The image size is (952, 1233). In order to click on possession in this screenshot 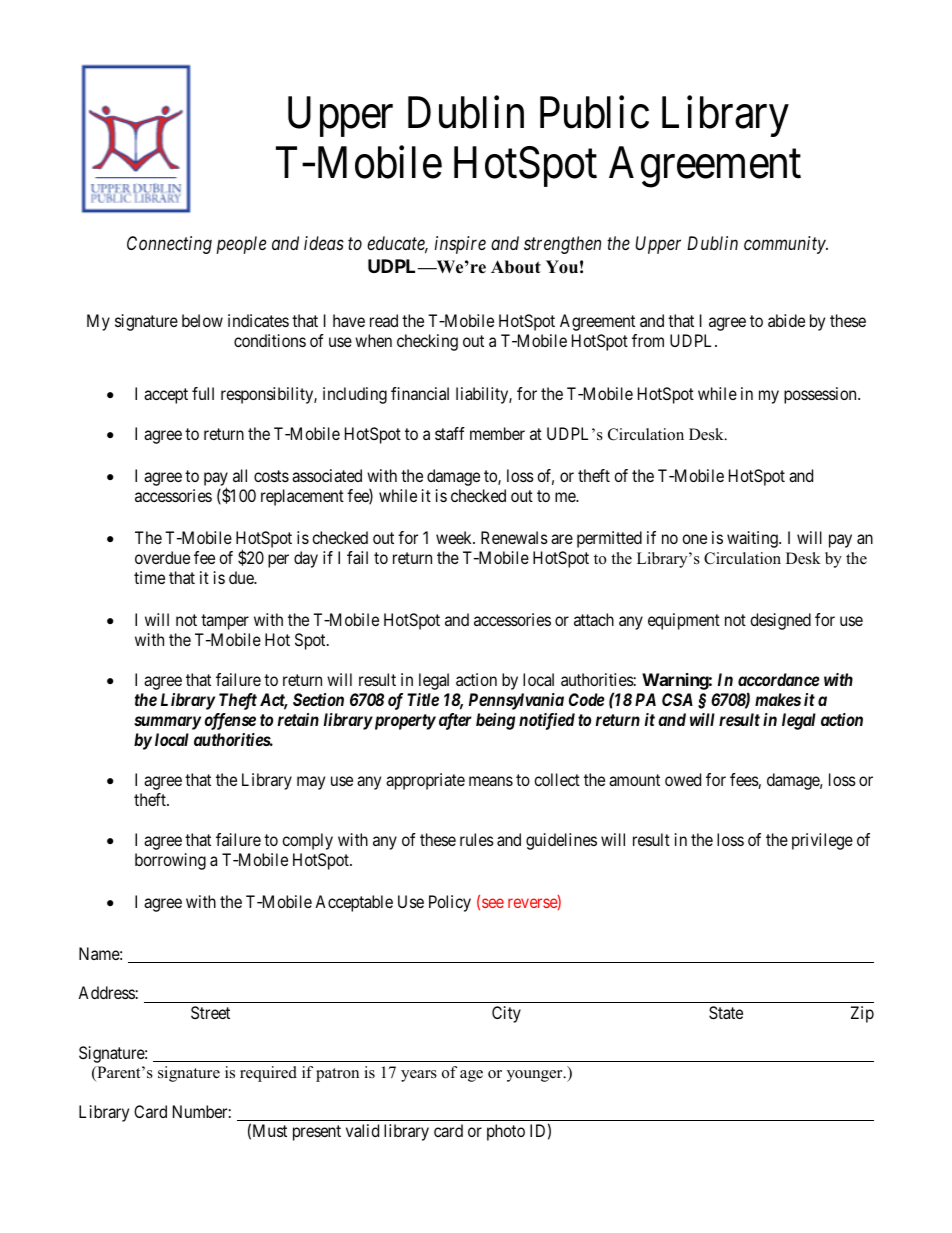, I will do `click(821, 395)`.
